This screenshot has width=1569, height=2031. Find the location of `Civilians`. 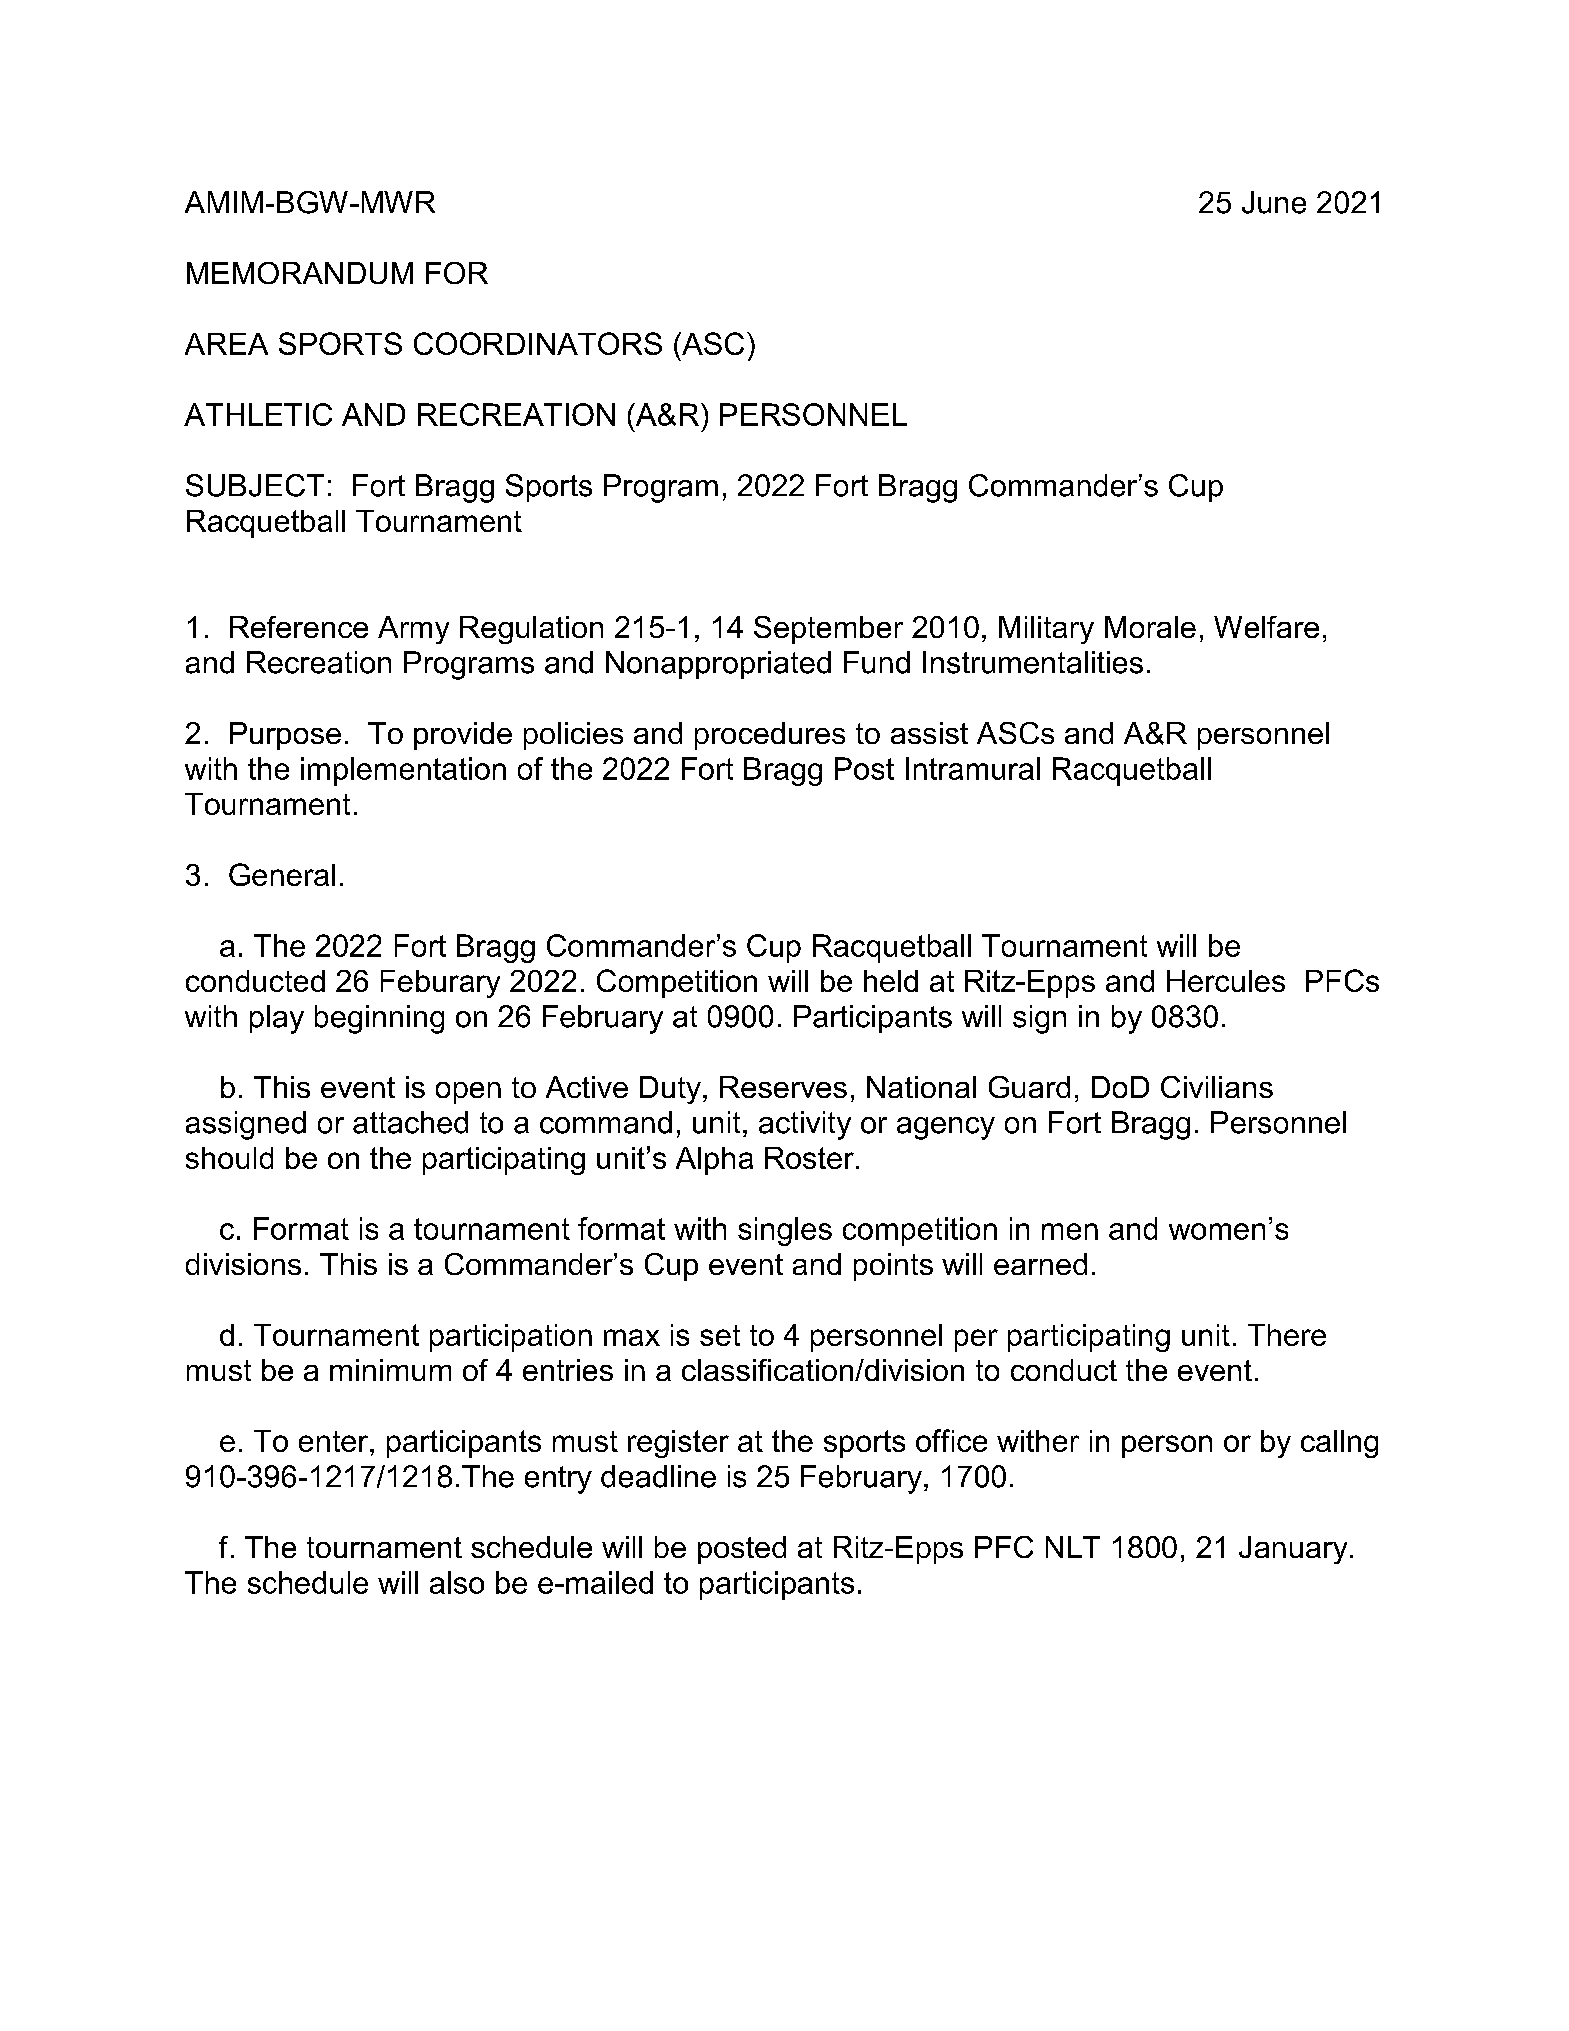

Civilians is located at coordinates (1217, 1087).
